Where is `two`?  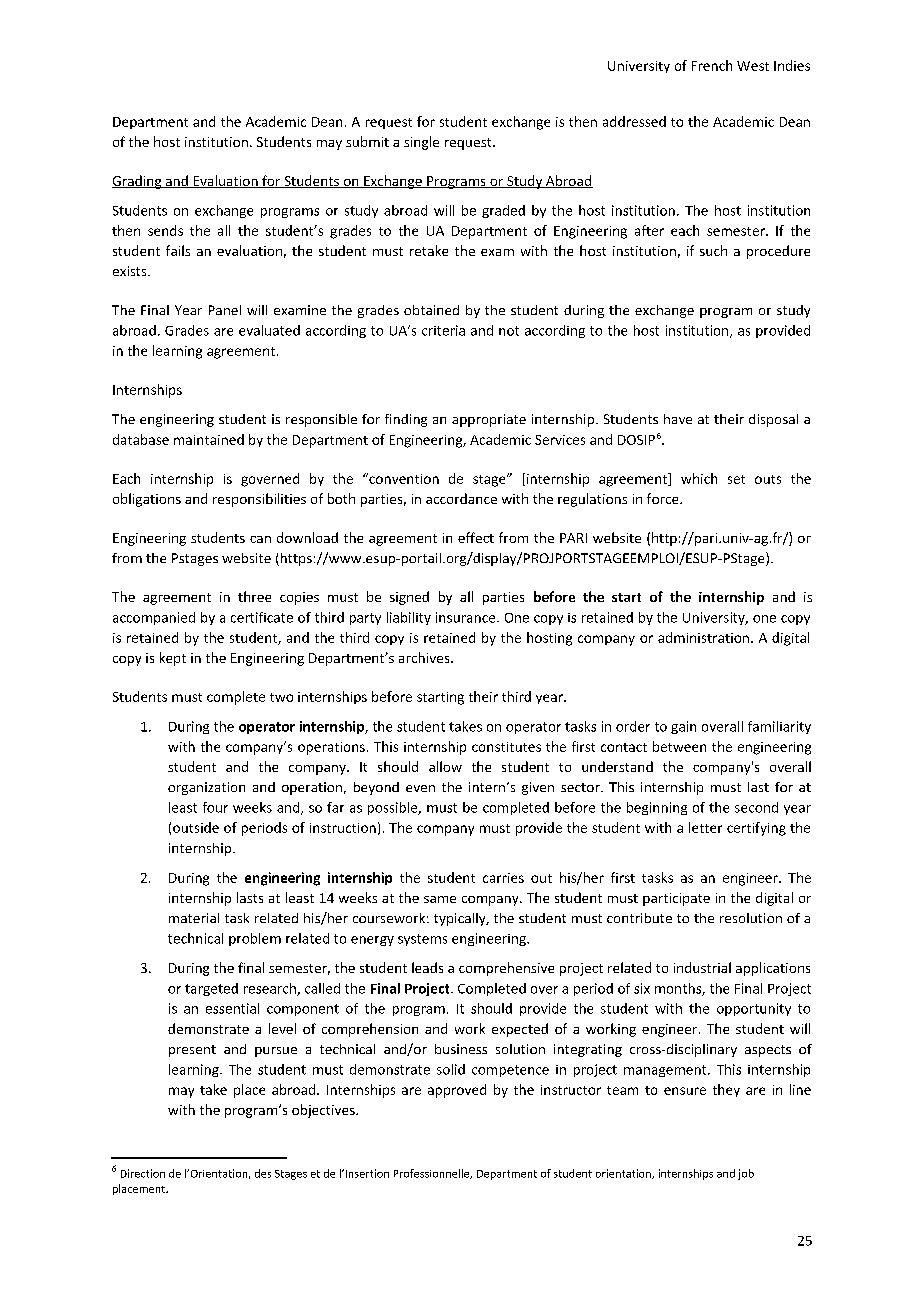 two is located at coordinates (281, 697).
